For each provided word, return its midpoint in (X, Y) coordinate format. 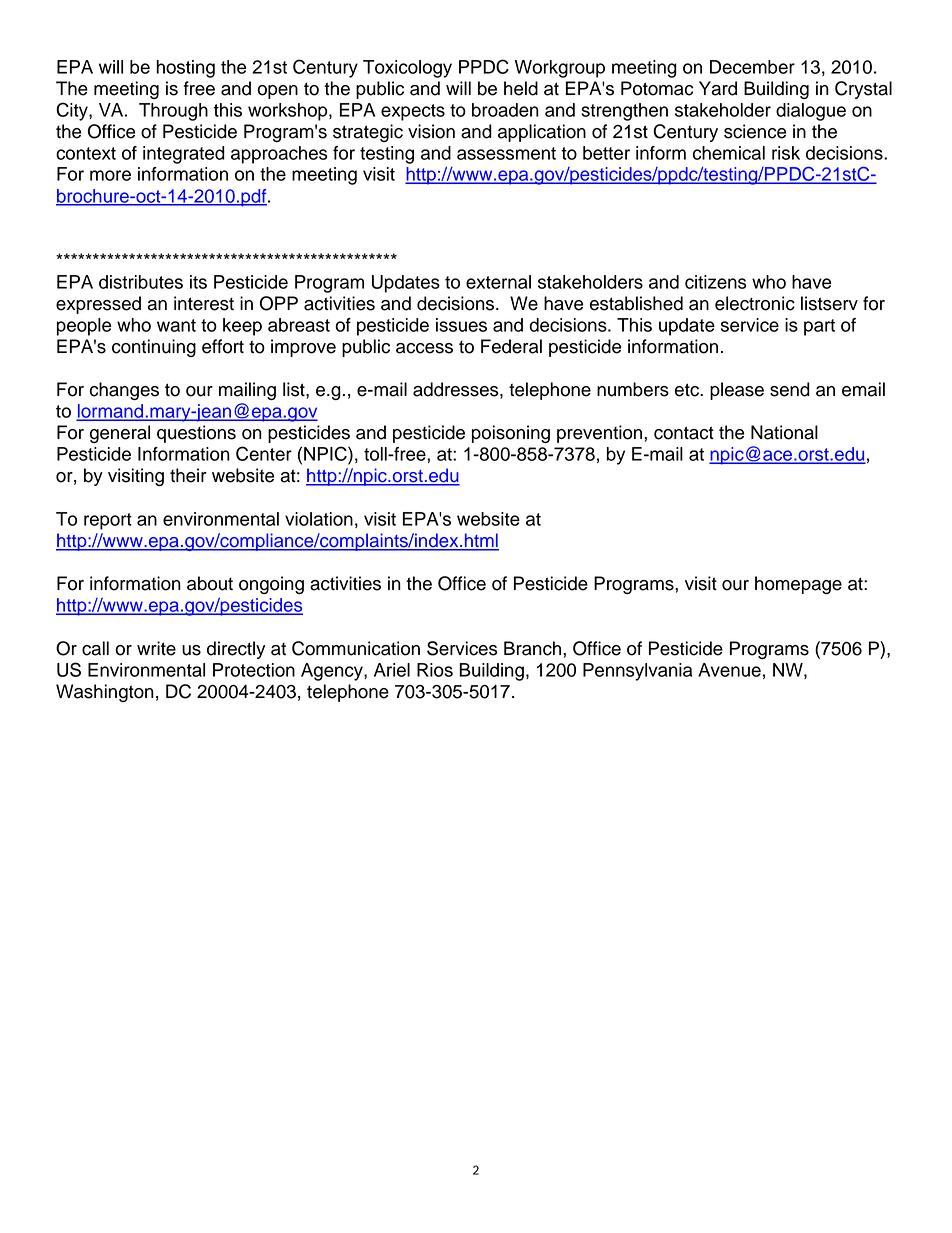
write (156, 648)
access (424, 348)
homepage (798, 585)
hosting (185, 69)
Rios (435, 670)
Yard (718, 88)
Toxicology (407, 69)
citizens (715, 282)
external (498, 282)
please (737, 391)
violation (319, 519)
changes (124, 391)
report (108, 521)
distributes (141, 282)
